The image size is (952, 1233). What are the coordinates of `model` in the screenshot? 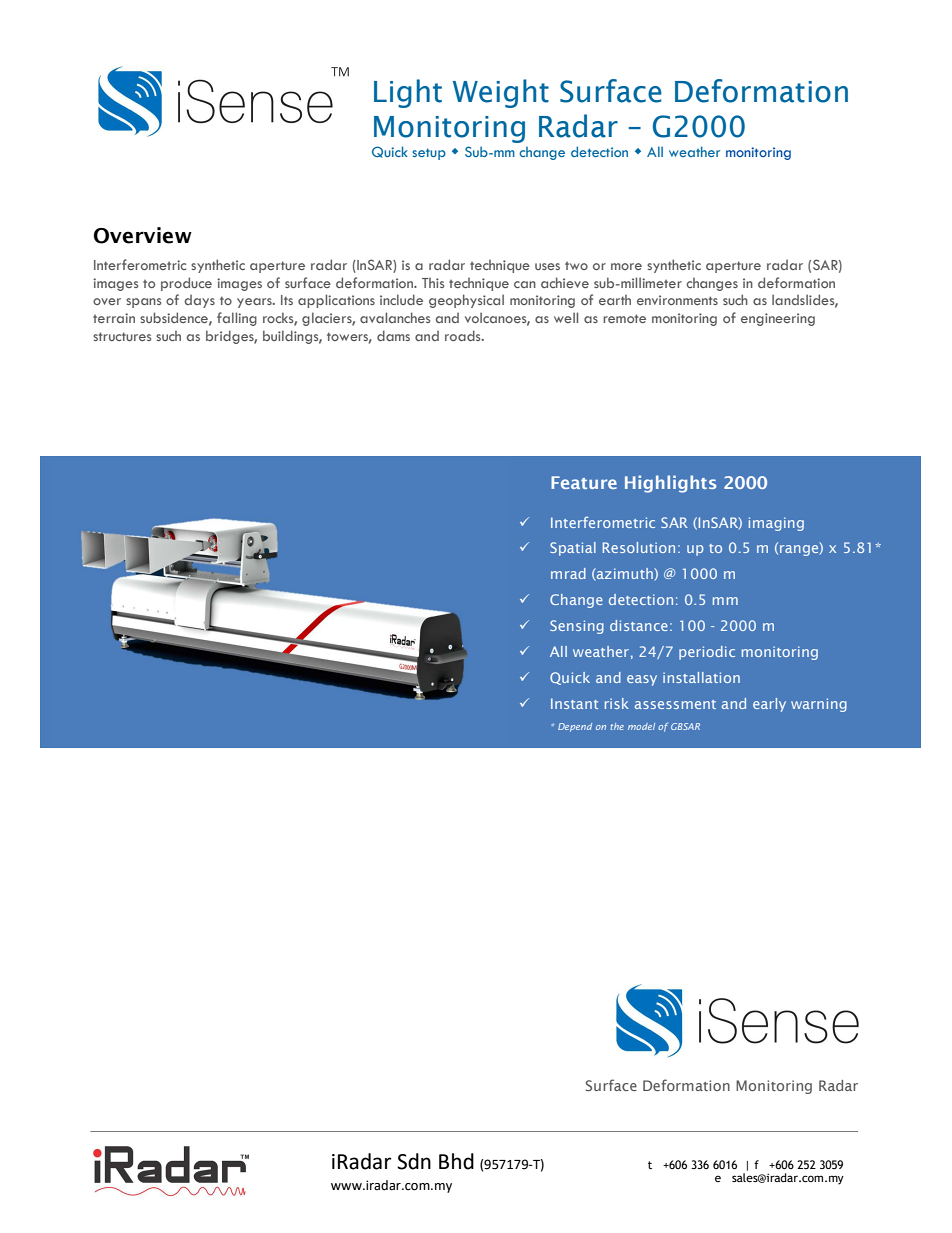 It's located at (641, 726).
